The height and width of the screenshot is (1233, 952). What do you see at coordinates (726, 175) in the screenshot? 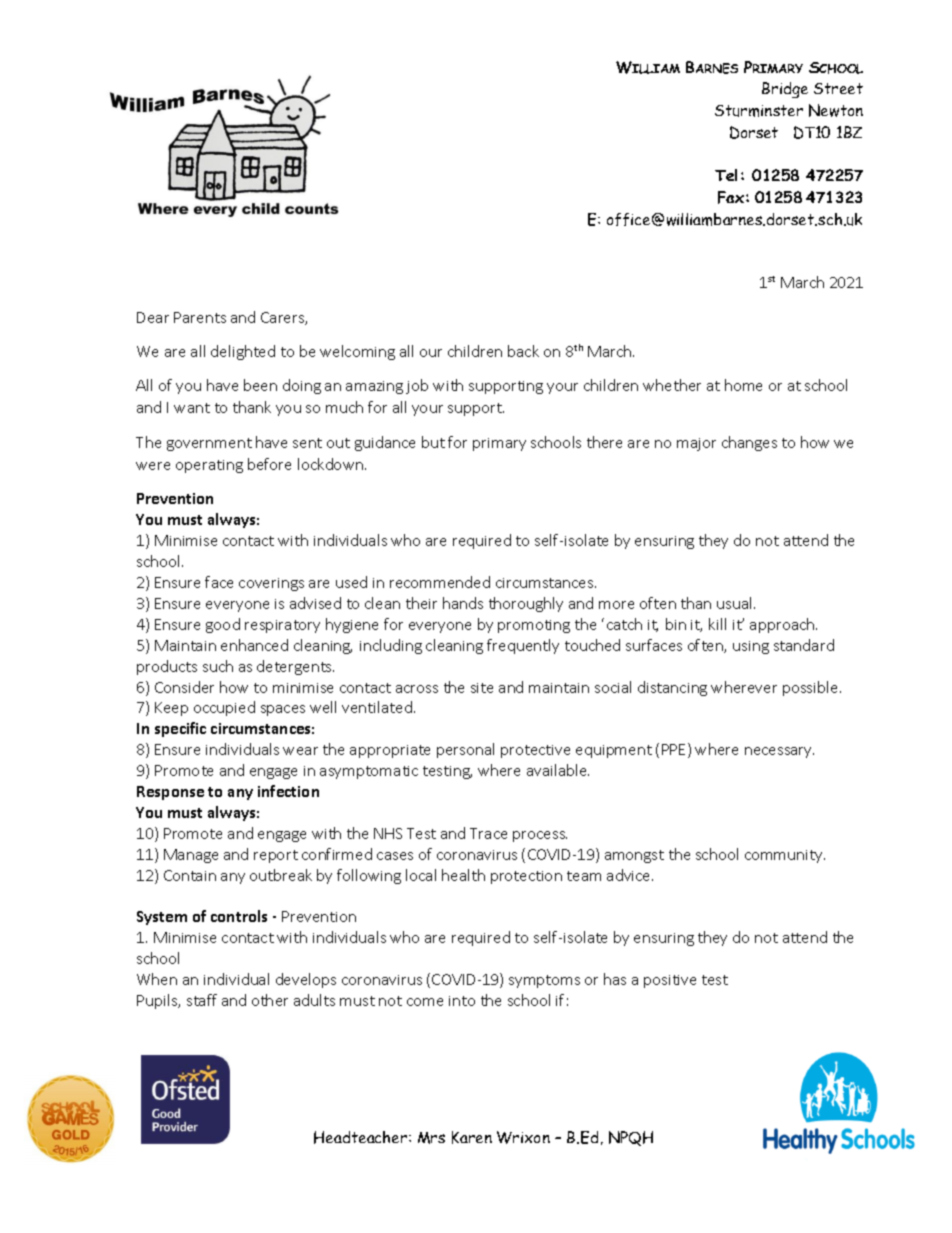
I see `Tel` at bounding box center [726, 175].
